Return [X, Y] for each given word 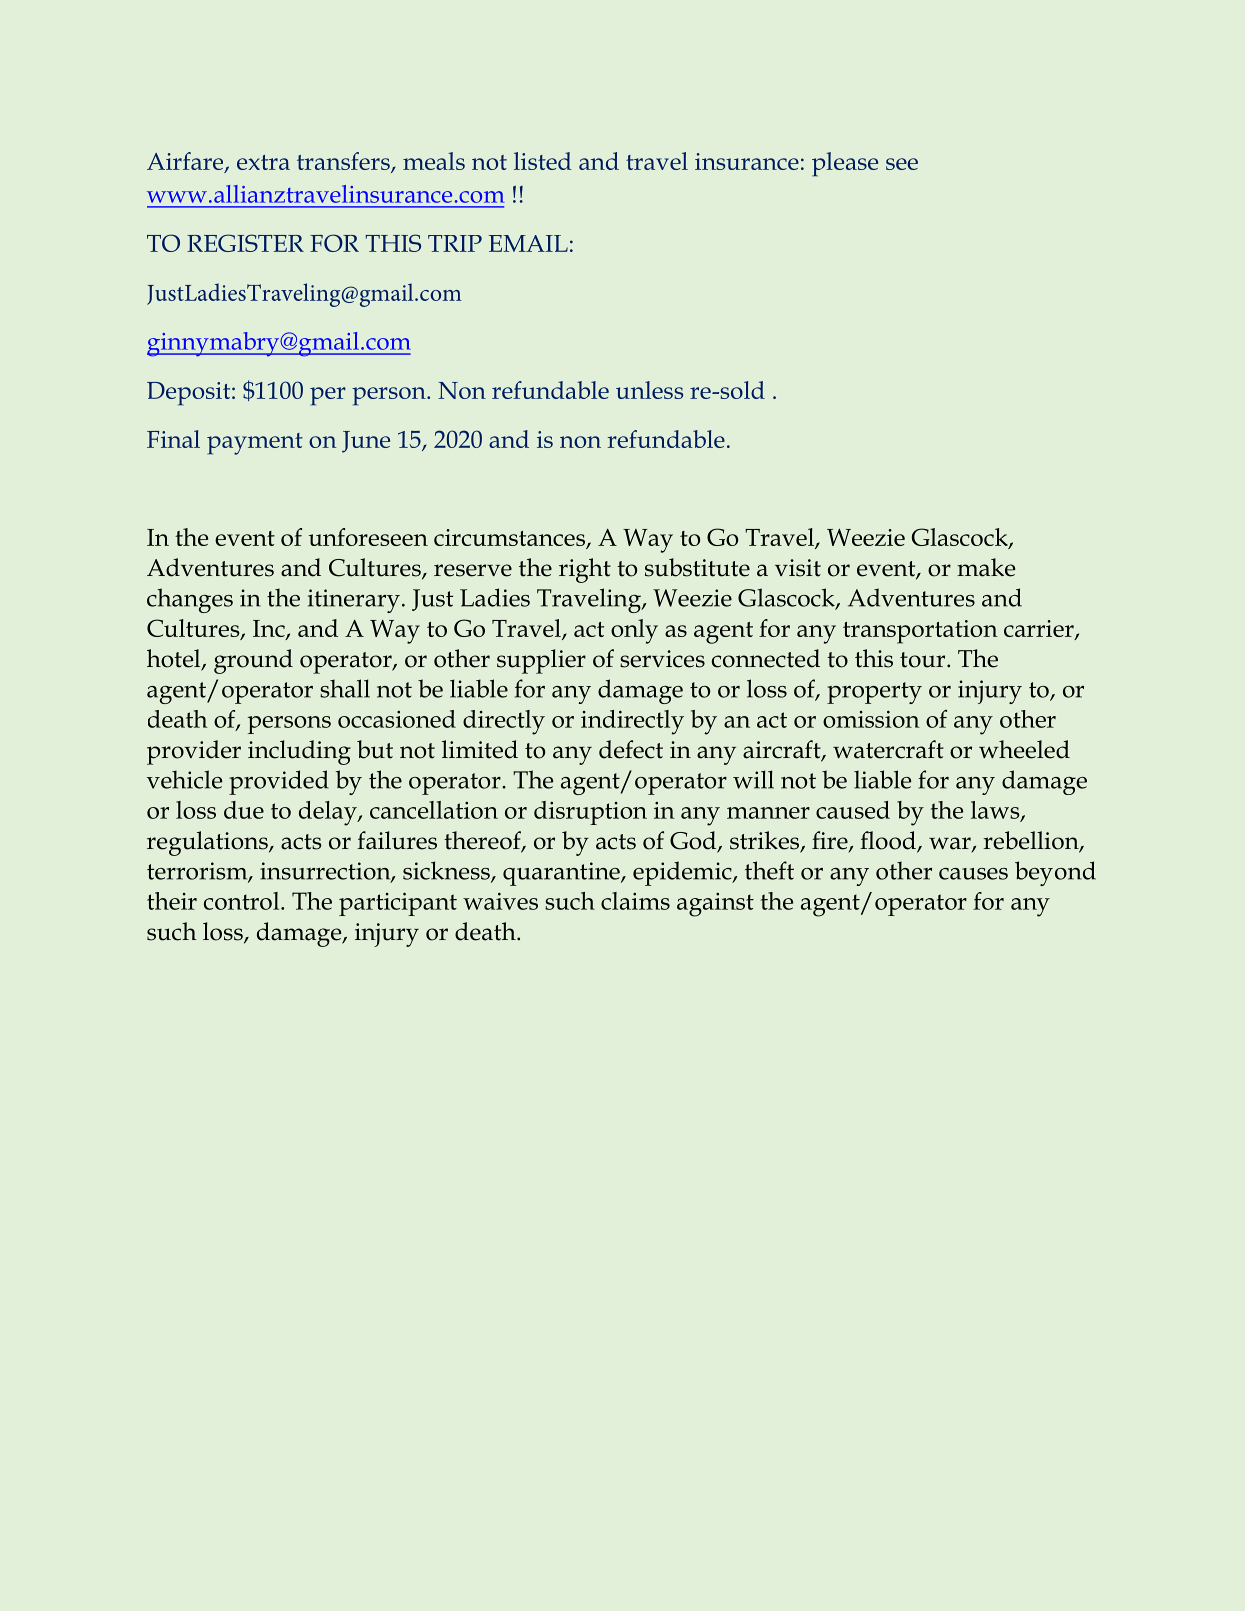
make [986, 567]
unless [649, 390]
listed [543, 161]
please [845, 164]
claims [635, 901]
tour [924, 660]
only [634, 631]
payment [255, 444]
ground [253, 661]
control [243, 901]
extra [263, 162]
